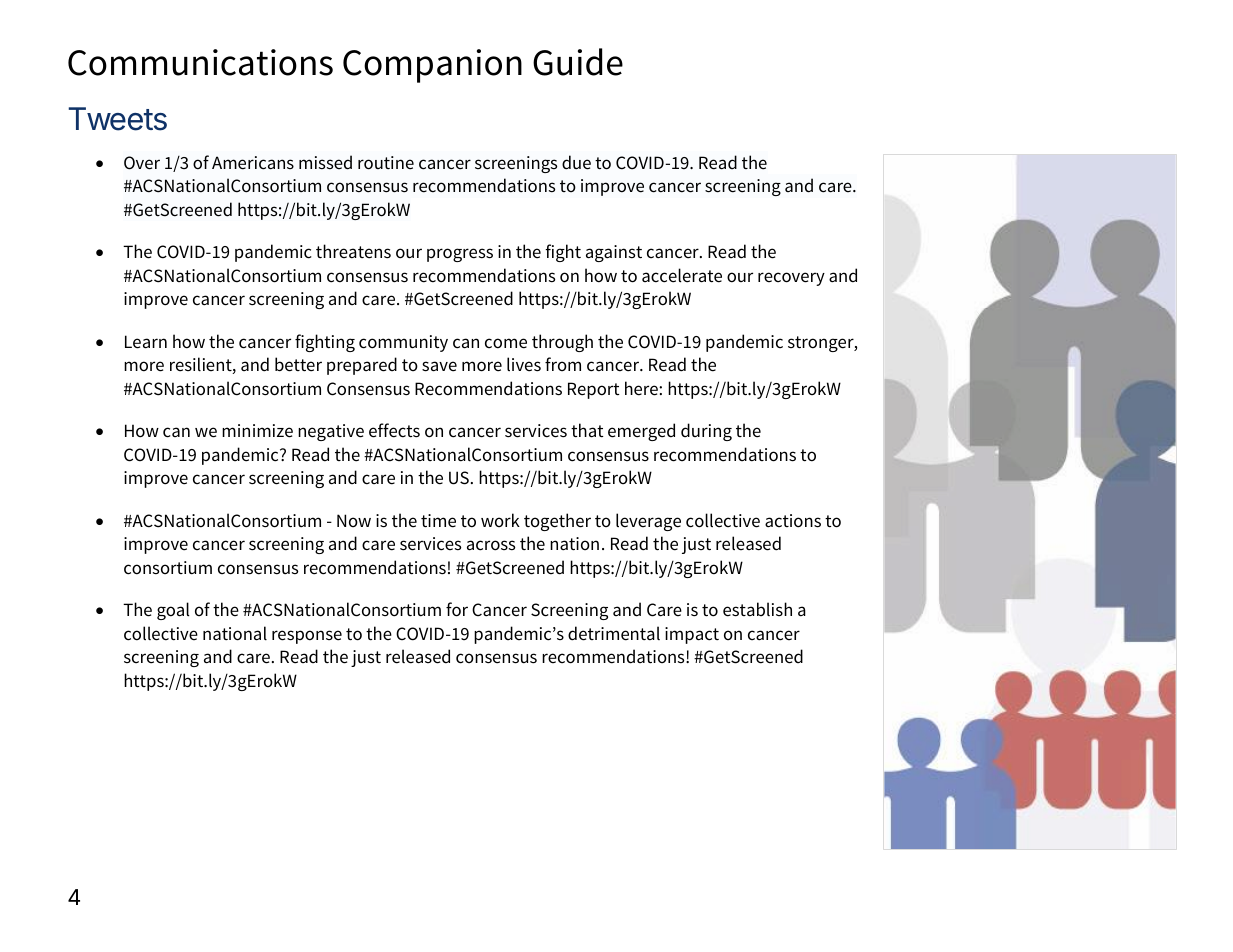 This document has width=1233, height=952. What do you see at coordinates (578, 62) in the document?
I see `Guide` at bounding box center [578, 62].
